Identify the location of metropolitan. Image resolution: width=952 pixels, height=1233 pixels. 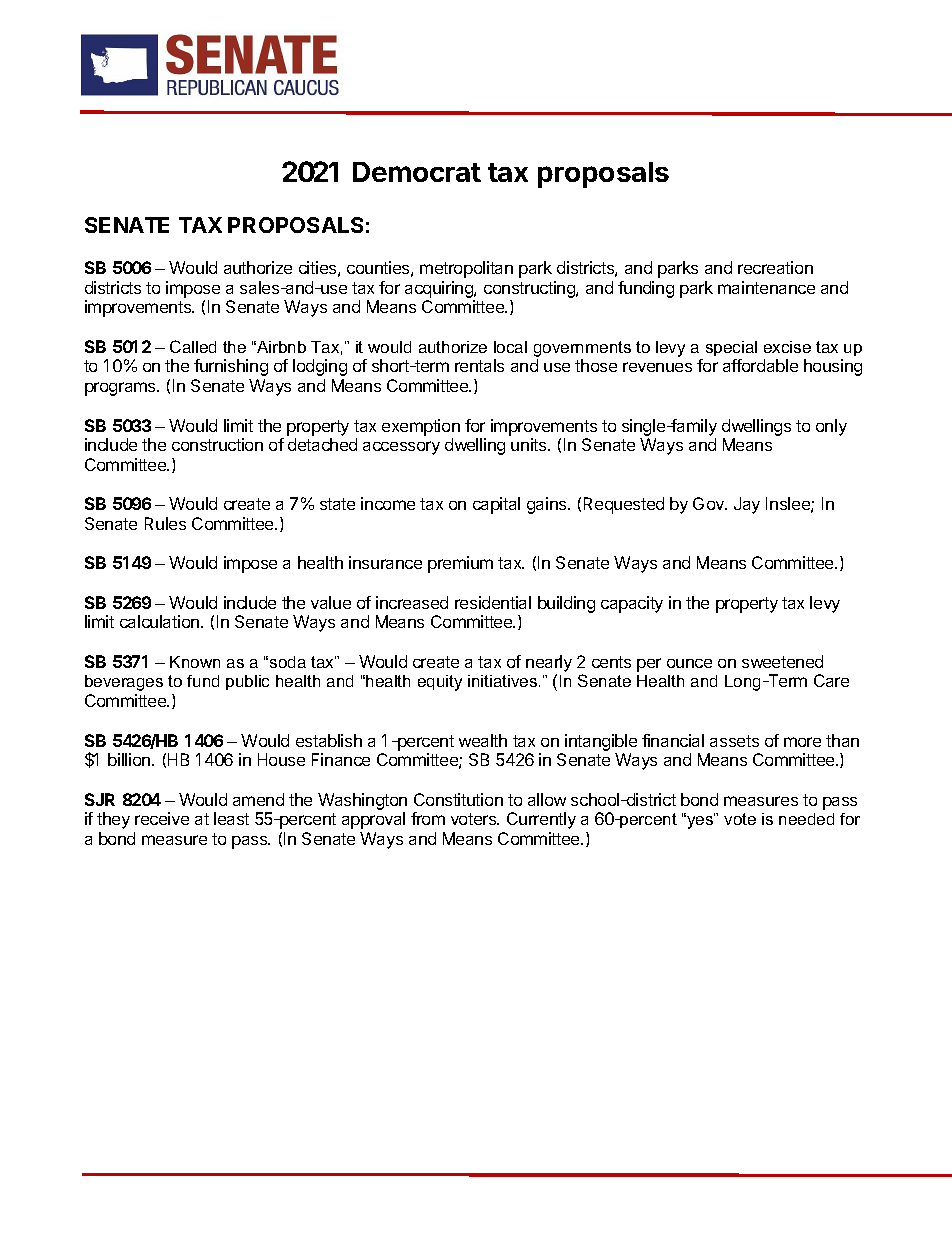
(466, 269).
